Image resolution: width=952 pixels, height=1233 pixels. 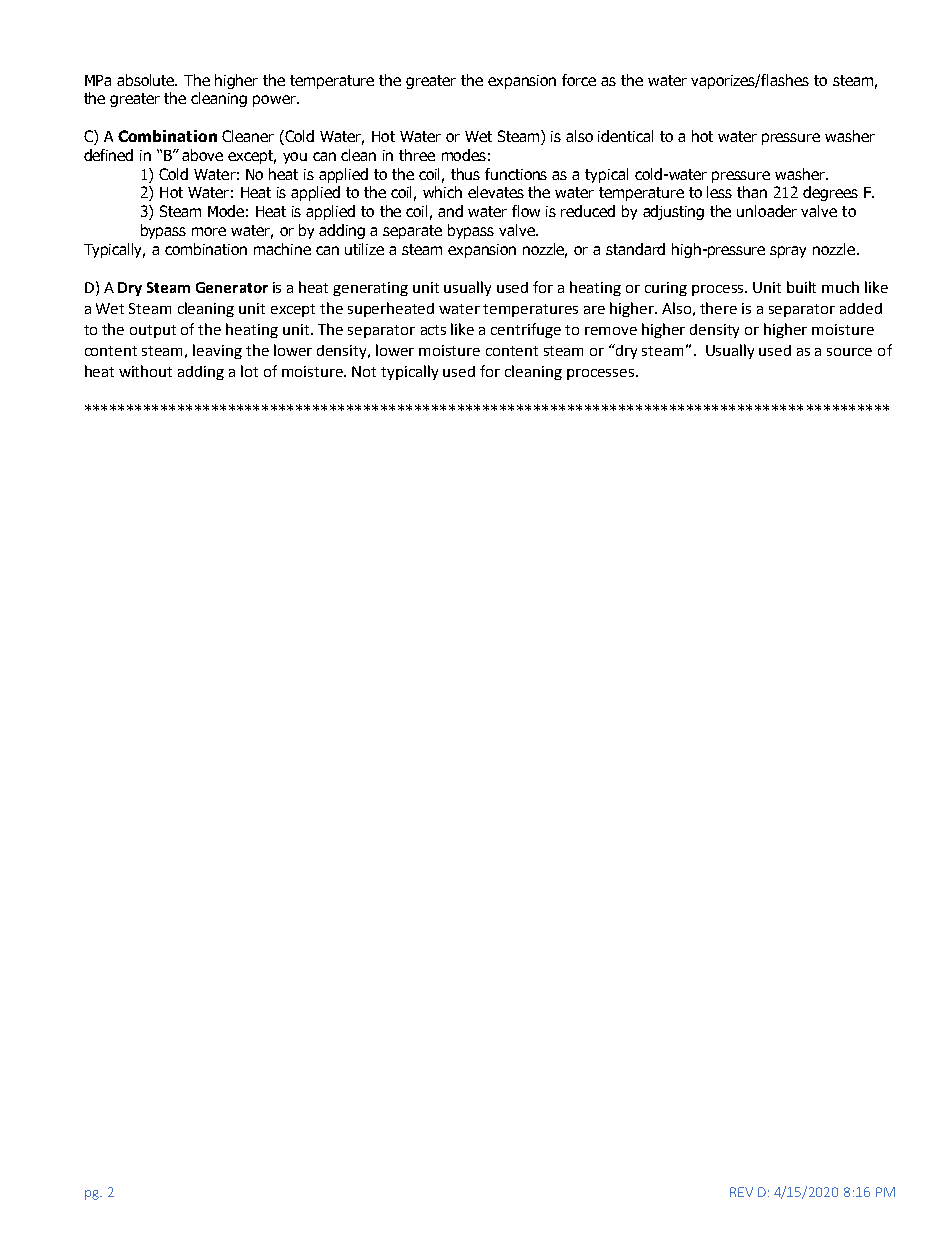 What do you see at coordinates (849, 352) in the screenshot?
I see `source` at bounding box center [849, 352].
